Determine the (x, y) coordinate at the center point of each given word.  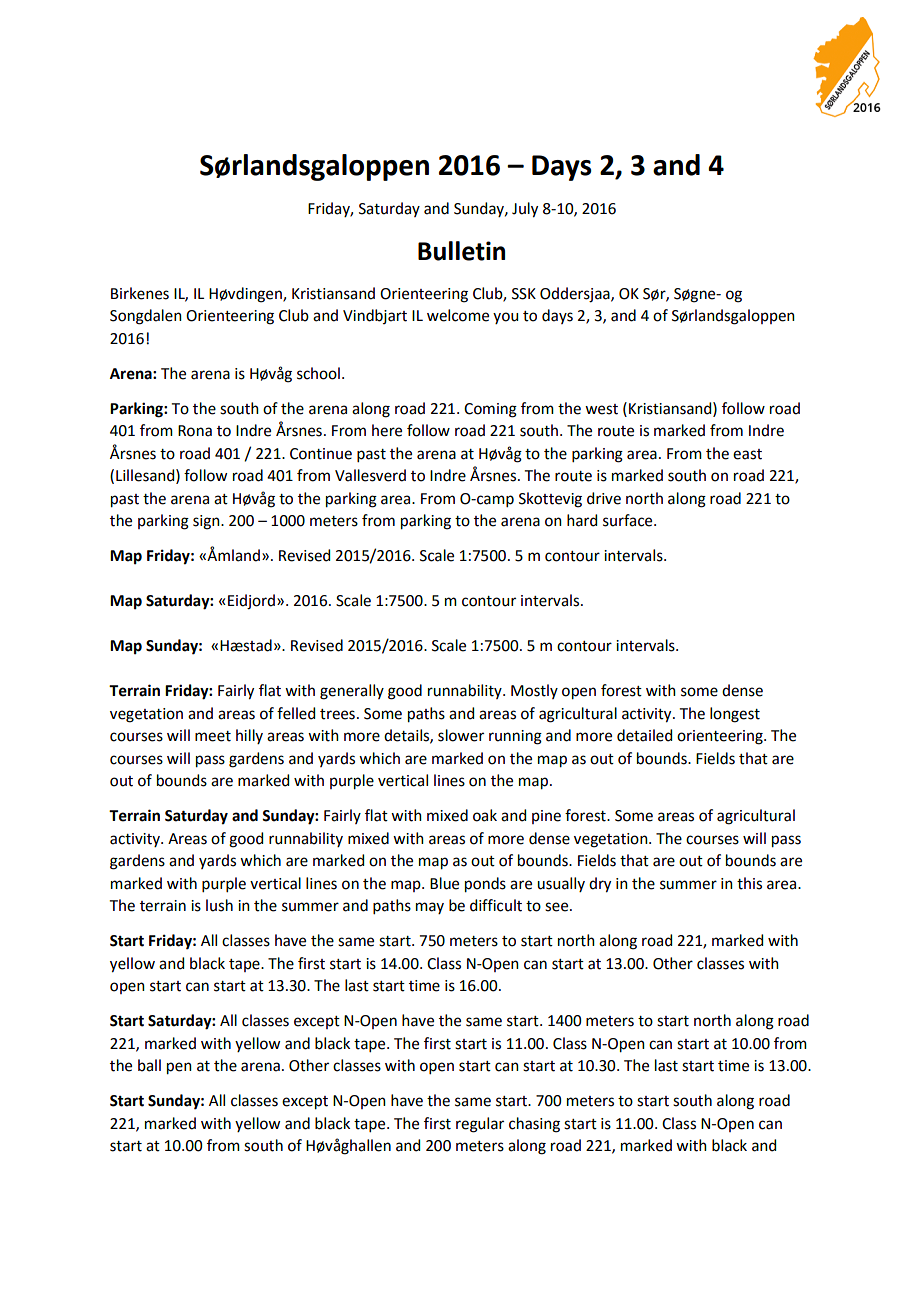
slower (461, 735)
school (318, 373)
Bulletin (461, 251)
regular (480, 1125)
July (525, 210)
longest (735, 715)
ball (149, 1065)
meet (213, 736)
